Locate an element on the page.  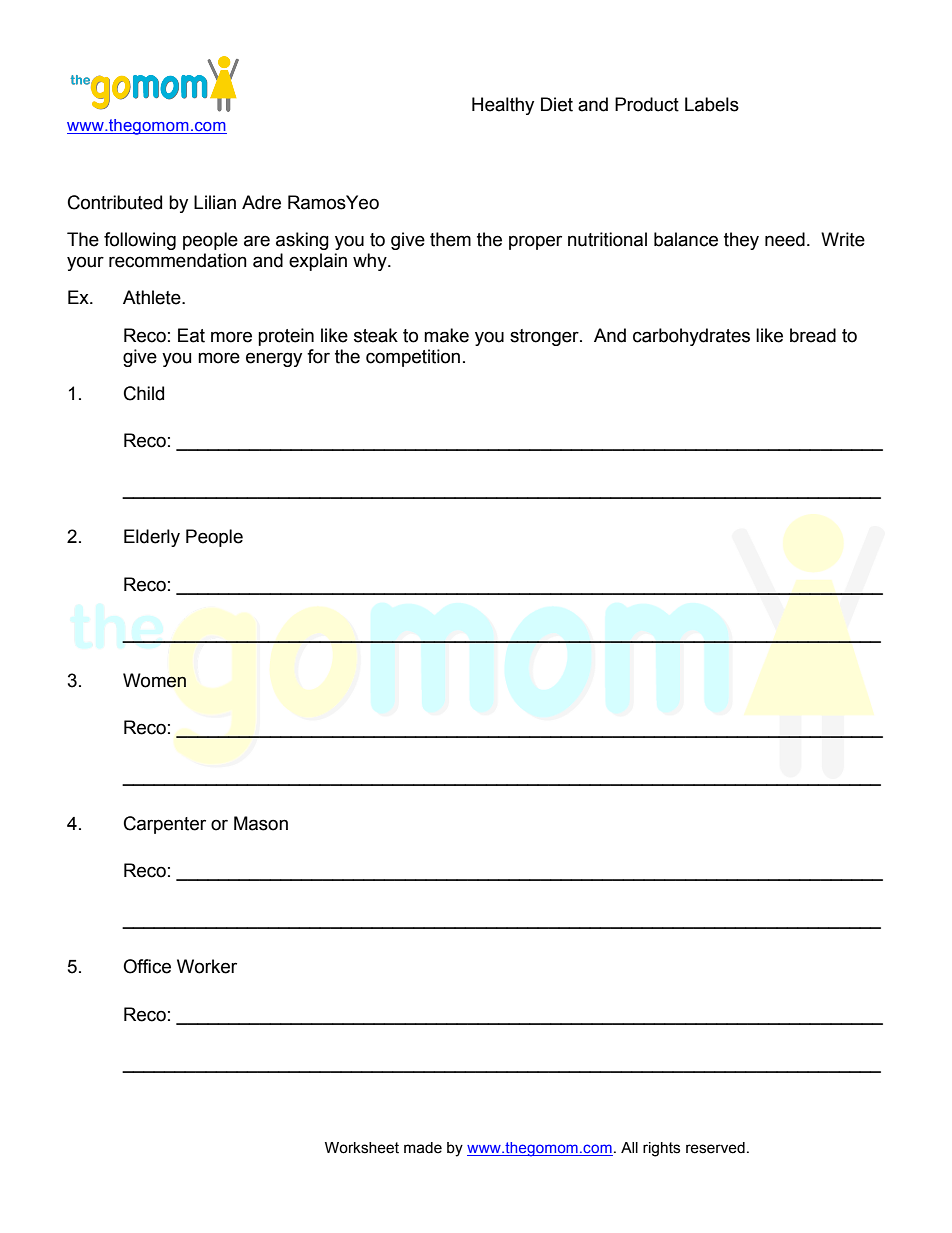
Healthy is located at coordinates (503, 106).
